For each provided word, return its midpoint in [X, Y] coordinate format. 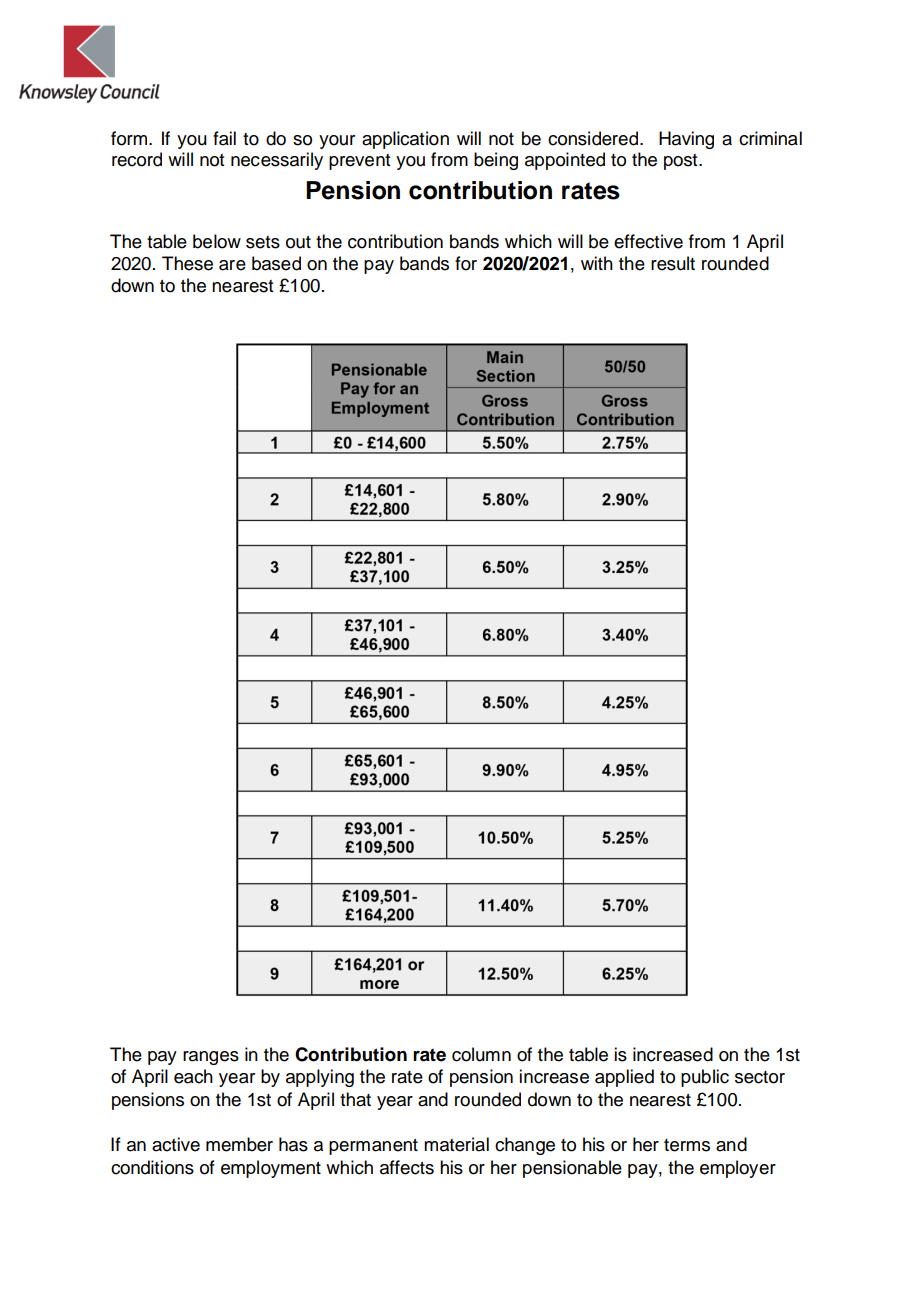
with [597, 263]
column [481, 1054]
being [496, 161]
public [705, 1078]
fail [224, 138]
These [187, 263]
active [176, 1144]
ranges [211, 1058]
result [673, 263]
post [682, 162]
